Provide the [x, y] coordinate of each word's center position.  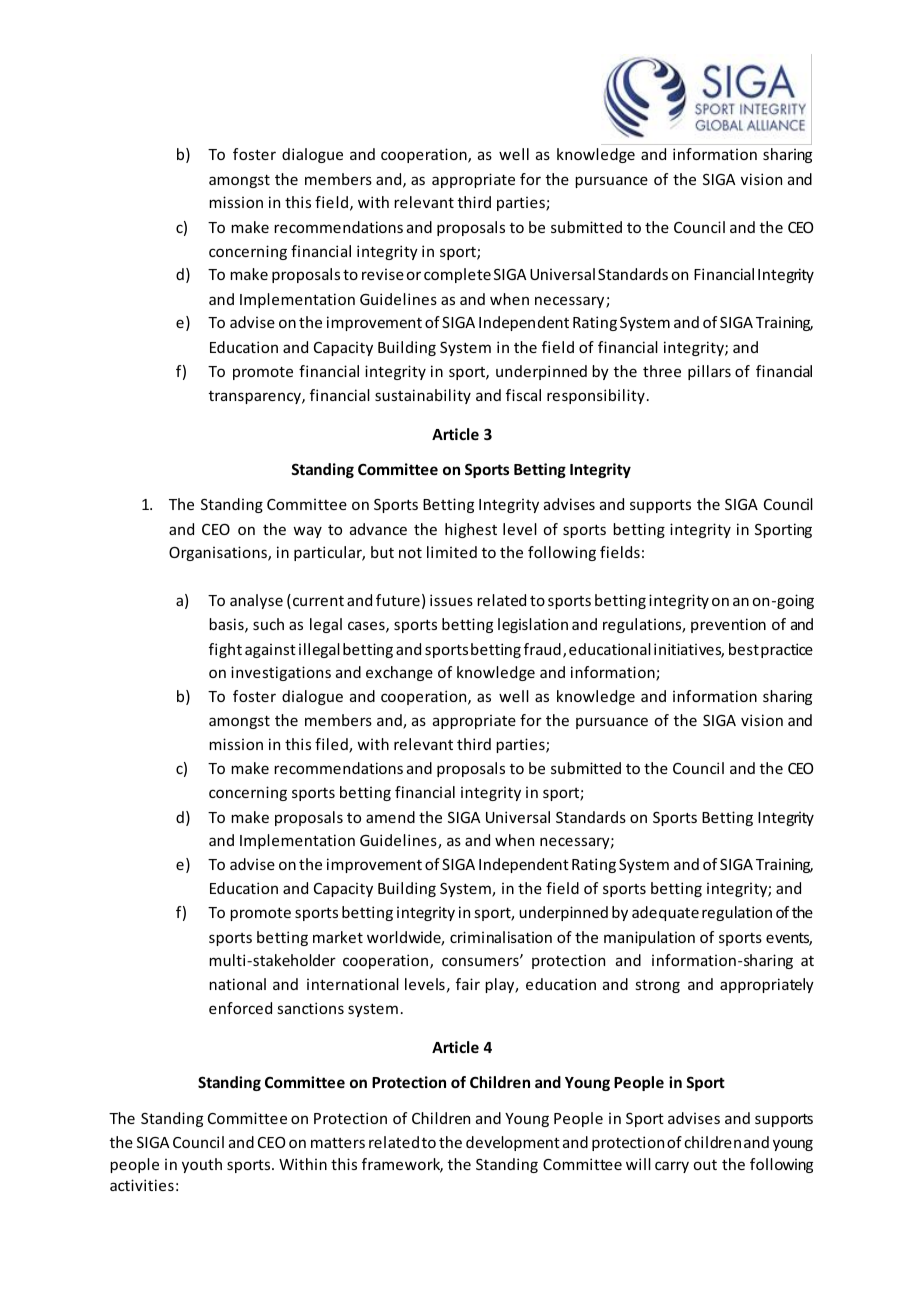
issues [451, 600]
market [338, 937]
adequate [665, 913]
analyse [256, 601]
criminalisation [501, 937]
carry [672, 1167]
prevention [728, 625]
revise [383, 274]
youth [202, 1165]
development [513, 1143]
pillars [709, 372]
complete [457, 275]
